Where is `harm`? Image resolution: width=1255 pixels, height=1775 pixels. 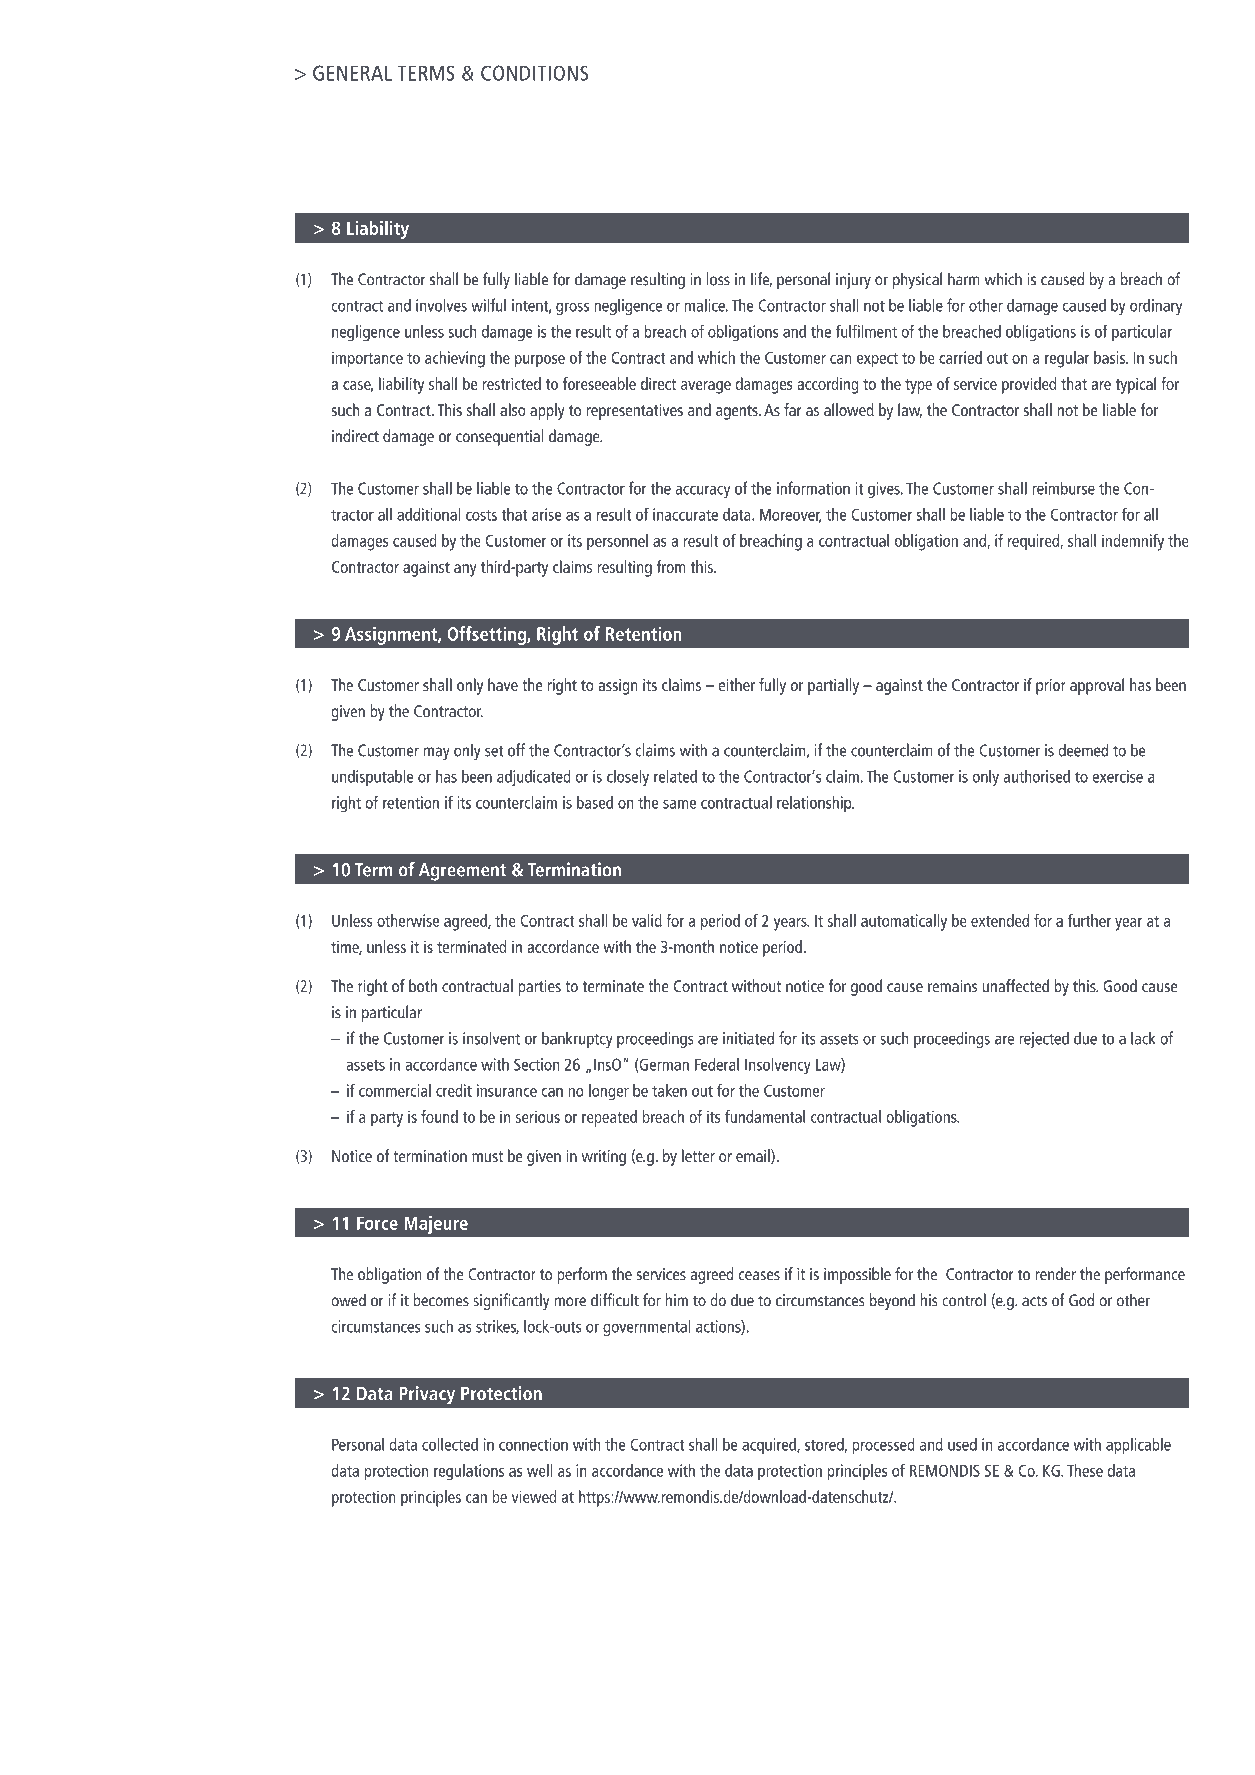
harm is located at coordinates (964, 279).
